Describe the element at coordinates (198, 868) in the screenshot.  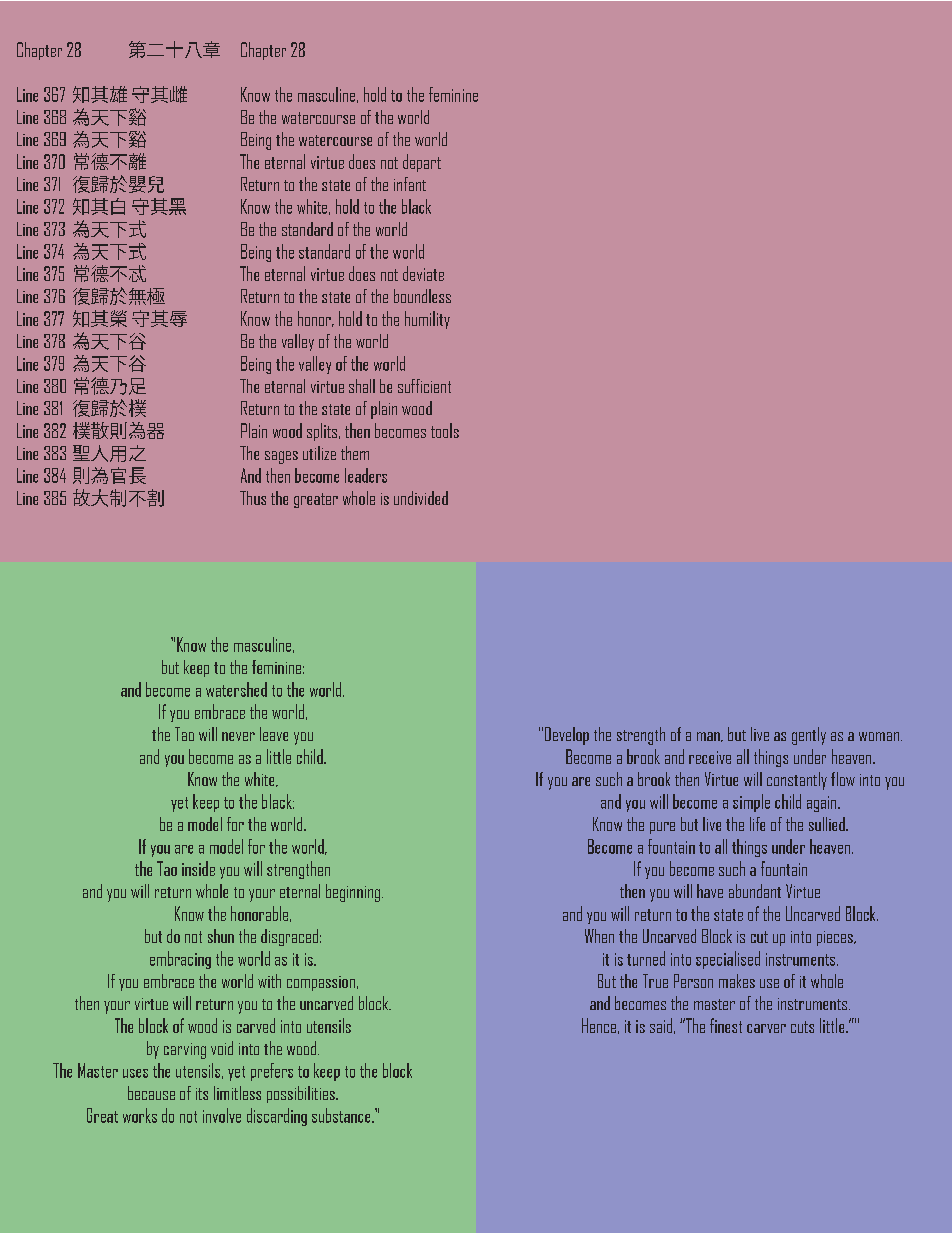
I see `inside` at that location.
